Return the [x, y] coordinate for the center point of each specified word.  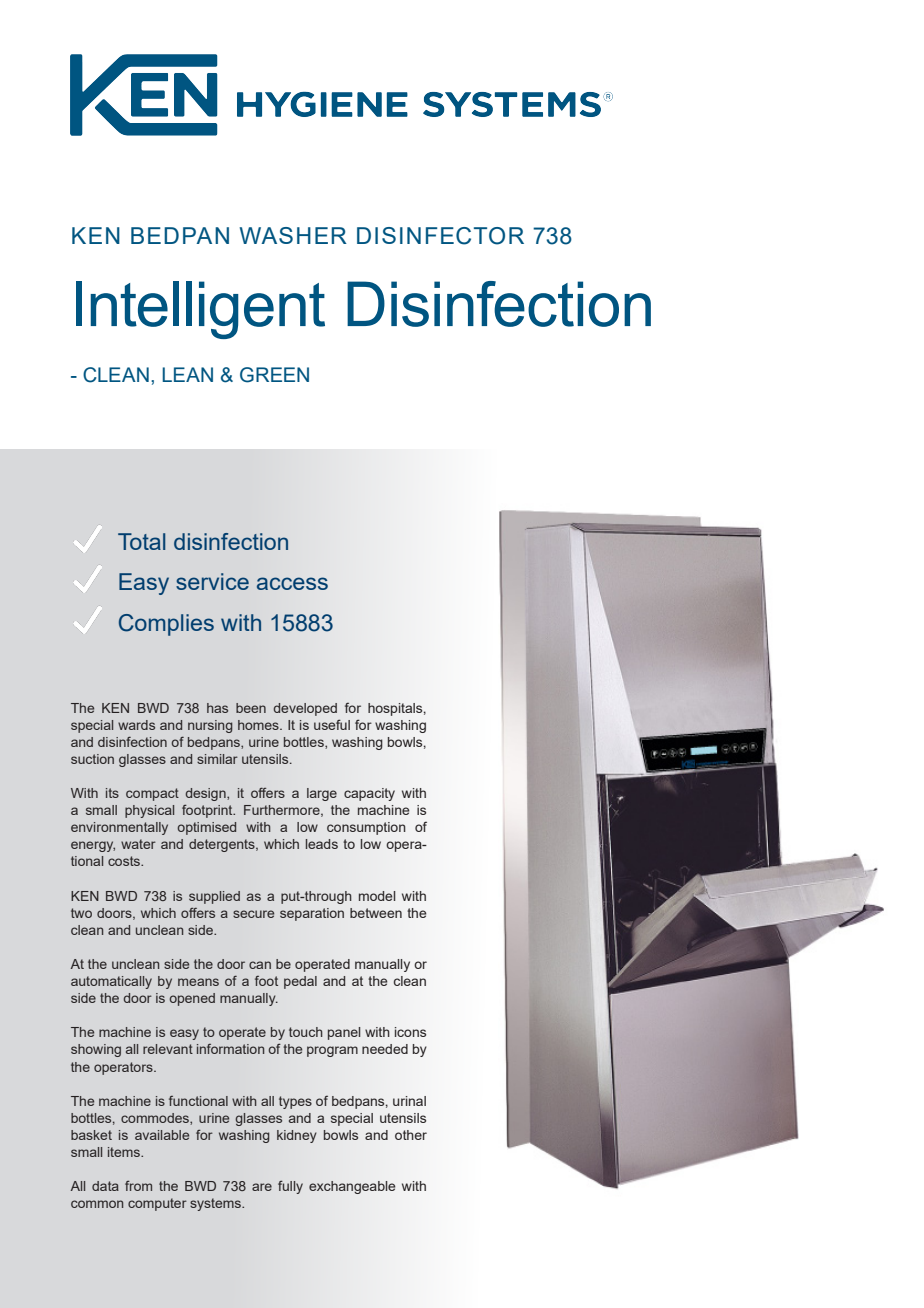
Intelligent [200, 310]
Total [141, 541]
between [376, 913]
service [212, 581]
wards [136, 725]
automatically [111, 982]
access [292, 583]
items [125, 1152]
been [251, 708]
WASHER [293, 235]
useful [332, 724]
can [260, 965]
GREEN [274, 375]
